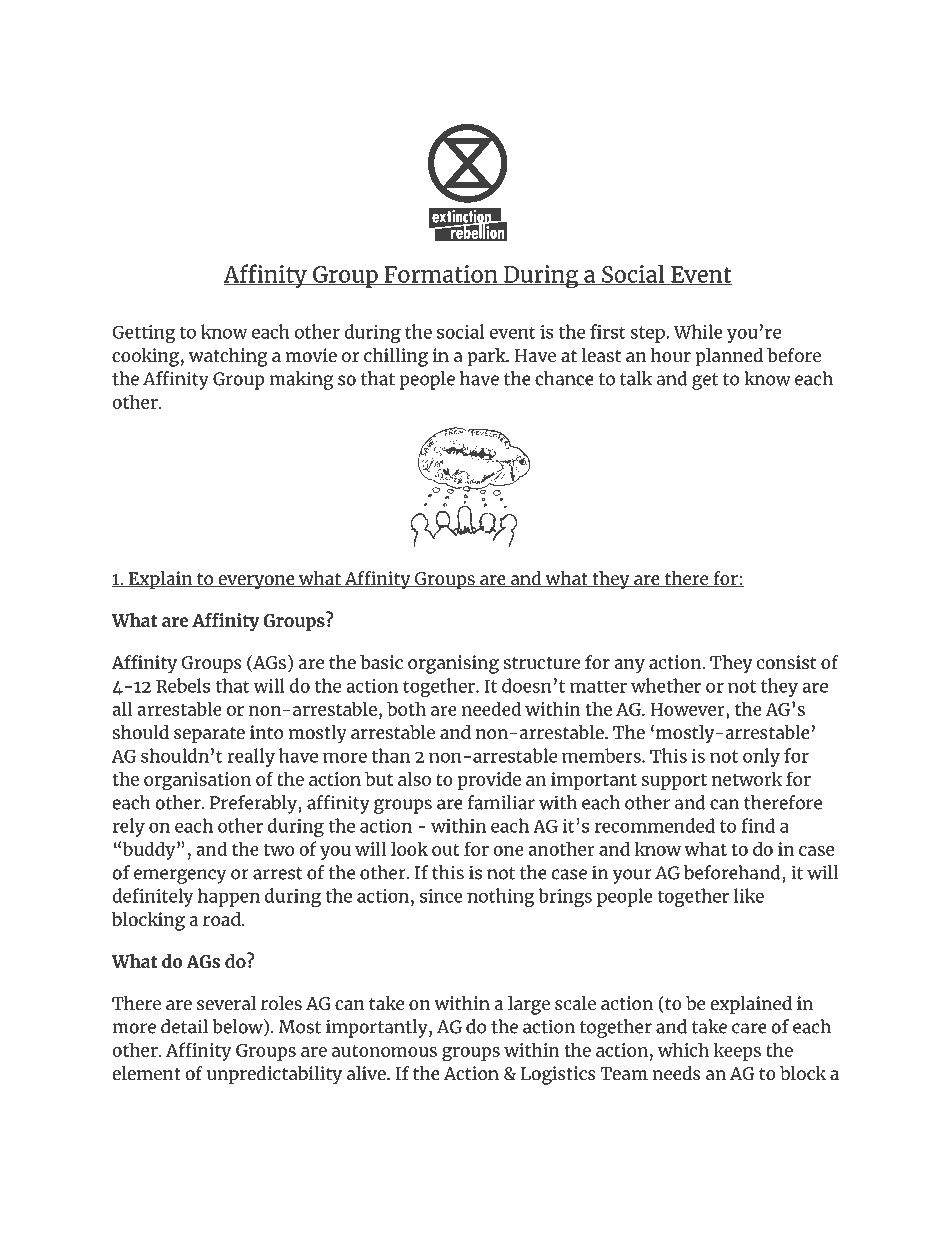  I want to click on organisation, so click(197, 781).
